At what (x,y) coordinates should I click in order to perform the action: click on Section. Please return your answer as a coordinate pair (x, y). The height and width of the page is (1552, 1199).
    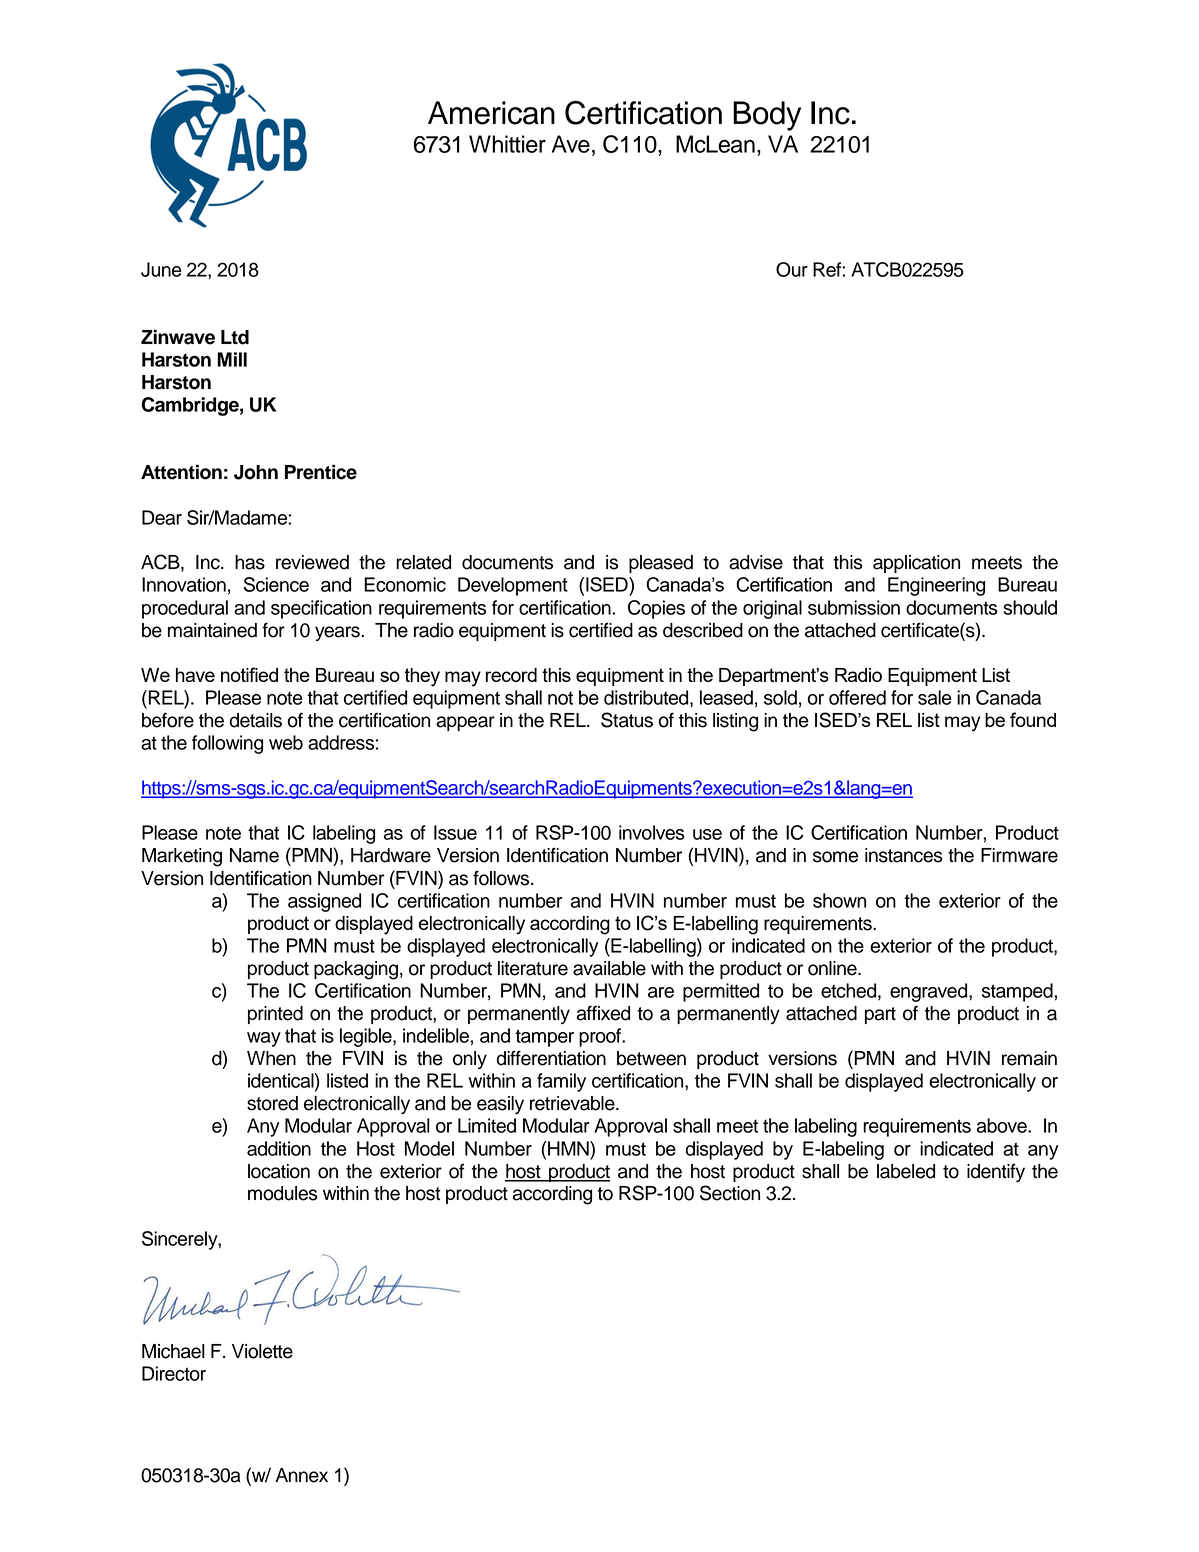
    Looking at the image, I should click on (730, 1193).
